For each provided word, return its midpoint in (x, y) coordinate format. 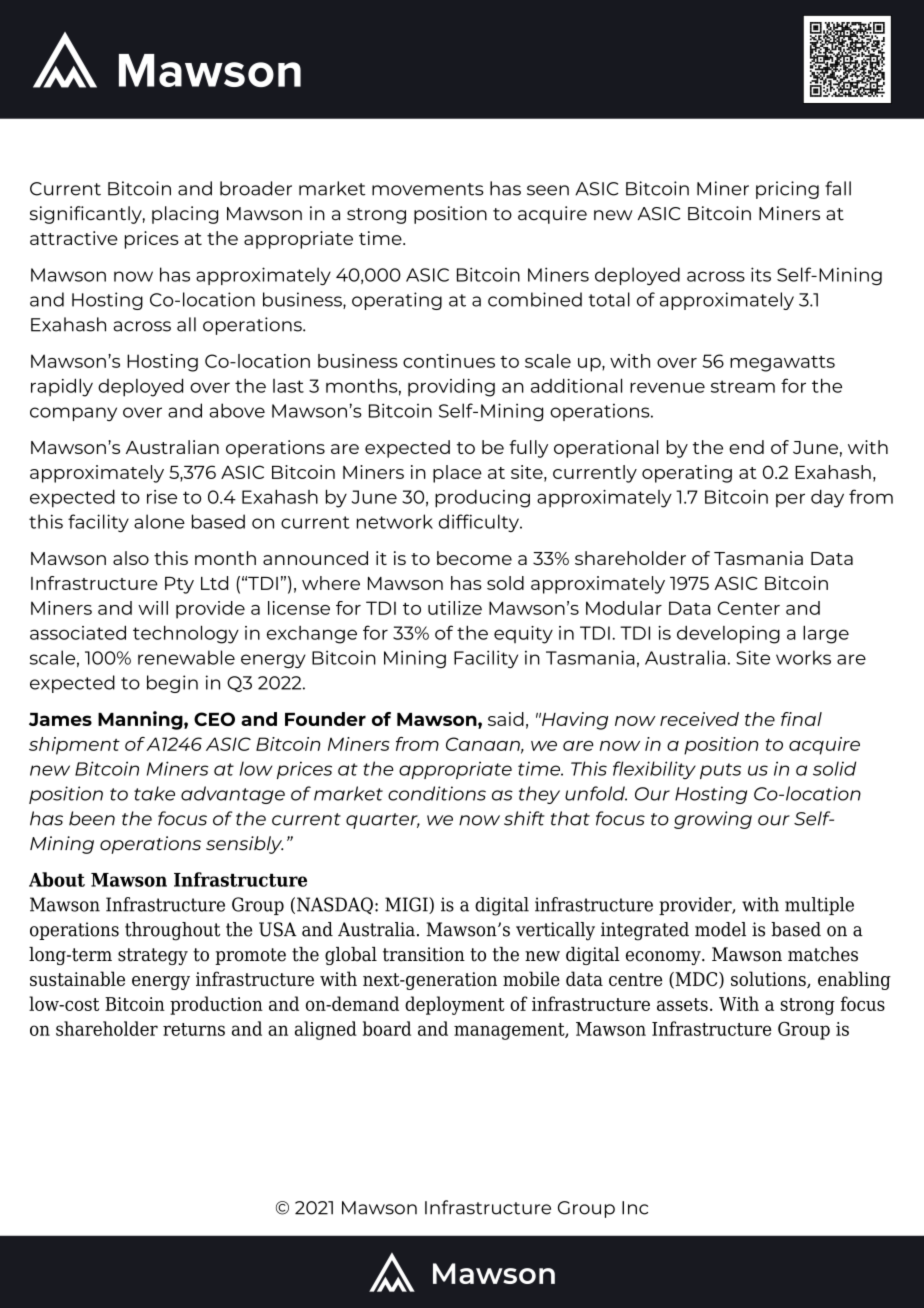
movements (428, 189)
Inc (635, 1208)
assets (682, 1004)
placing (185, 215)
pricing (787, 190)
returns (194, 1029)
